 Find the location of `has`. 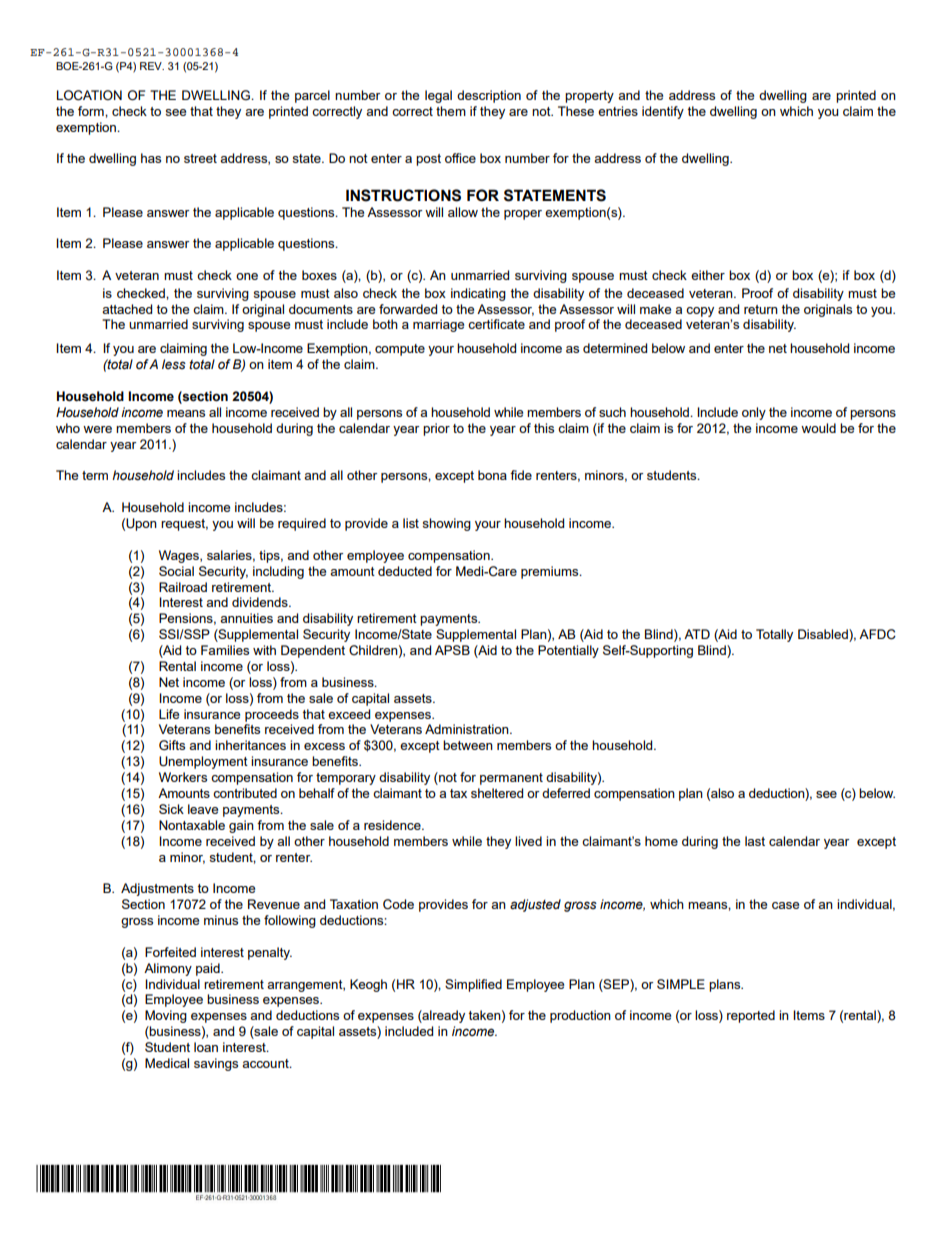

has is located at coordinates (151, 158).
